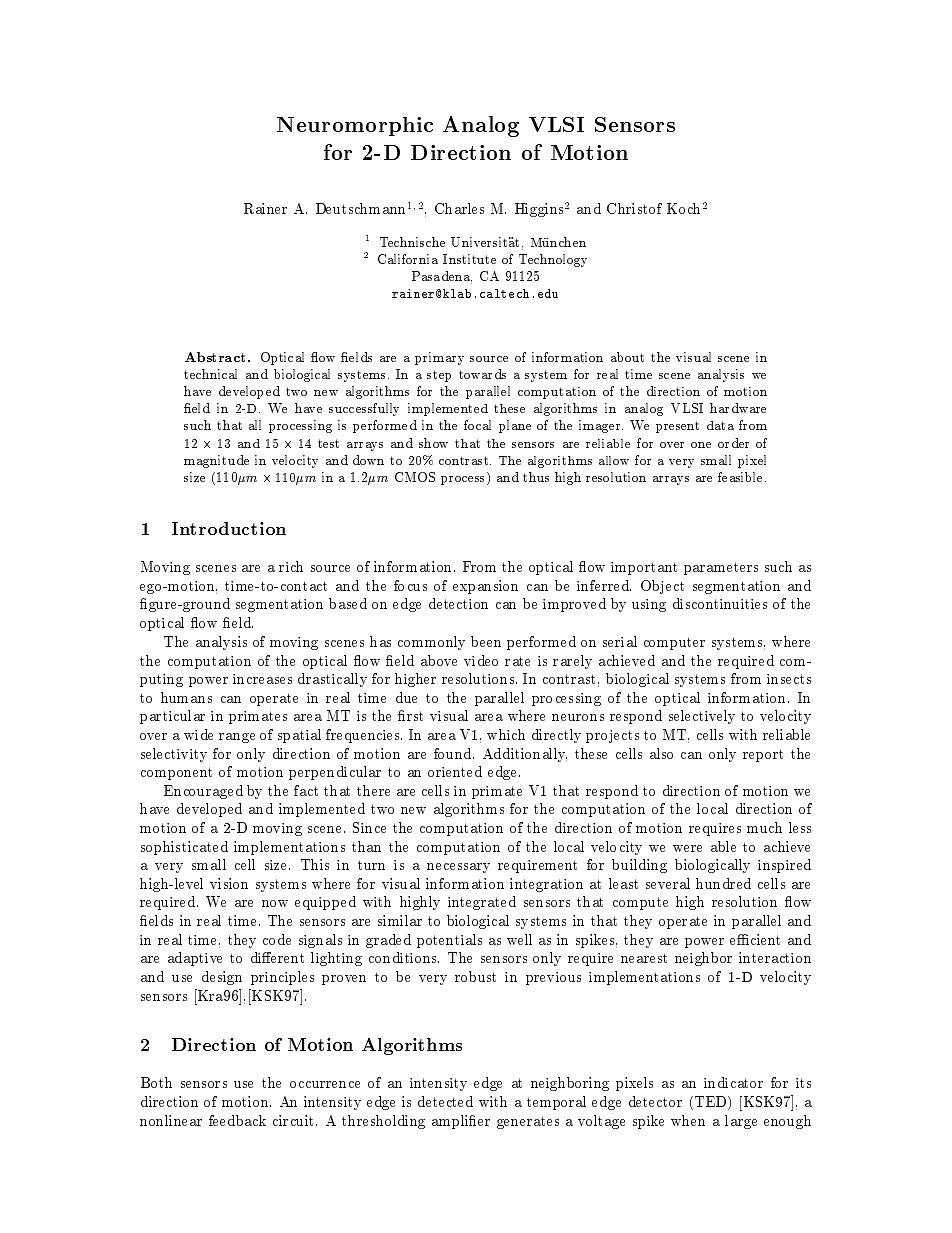 The width and height of the page is (952, 1233). What do you see at coordinates (742, 477) in the page?
I see `feasible` at bounding box center [742, 477].
